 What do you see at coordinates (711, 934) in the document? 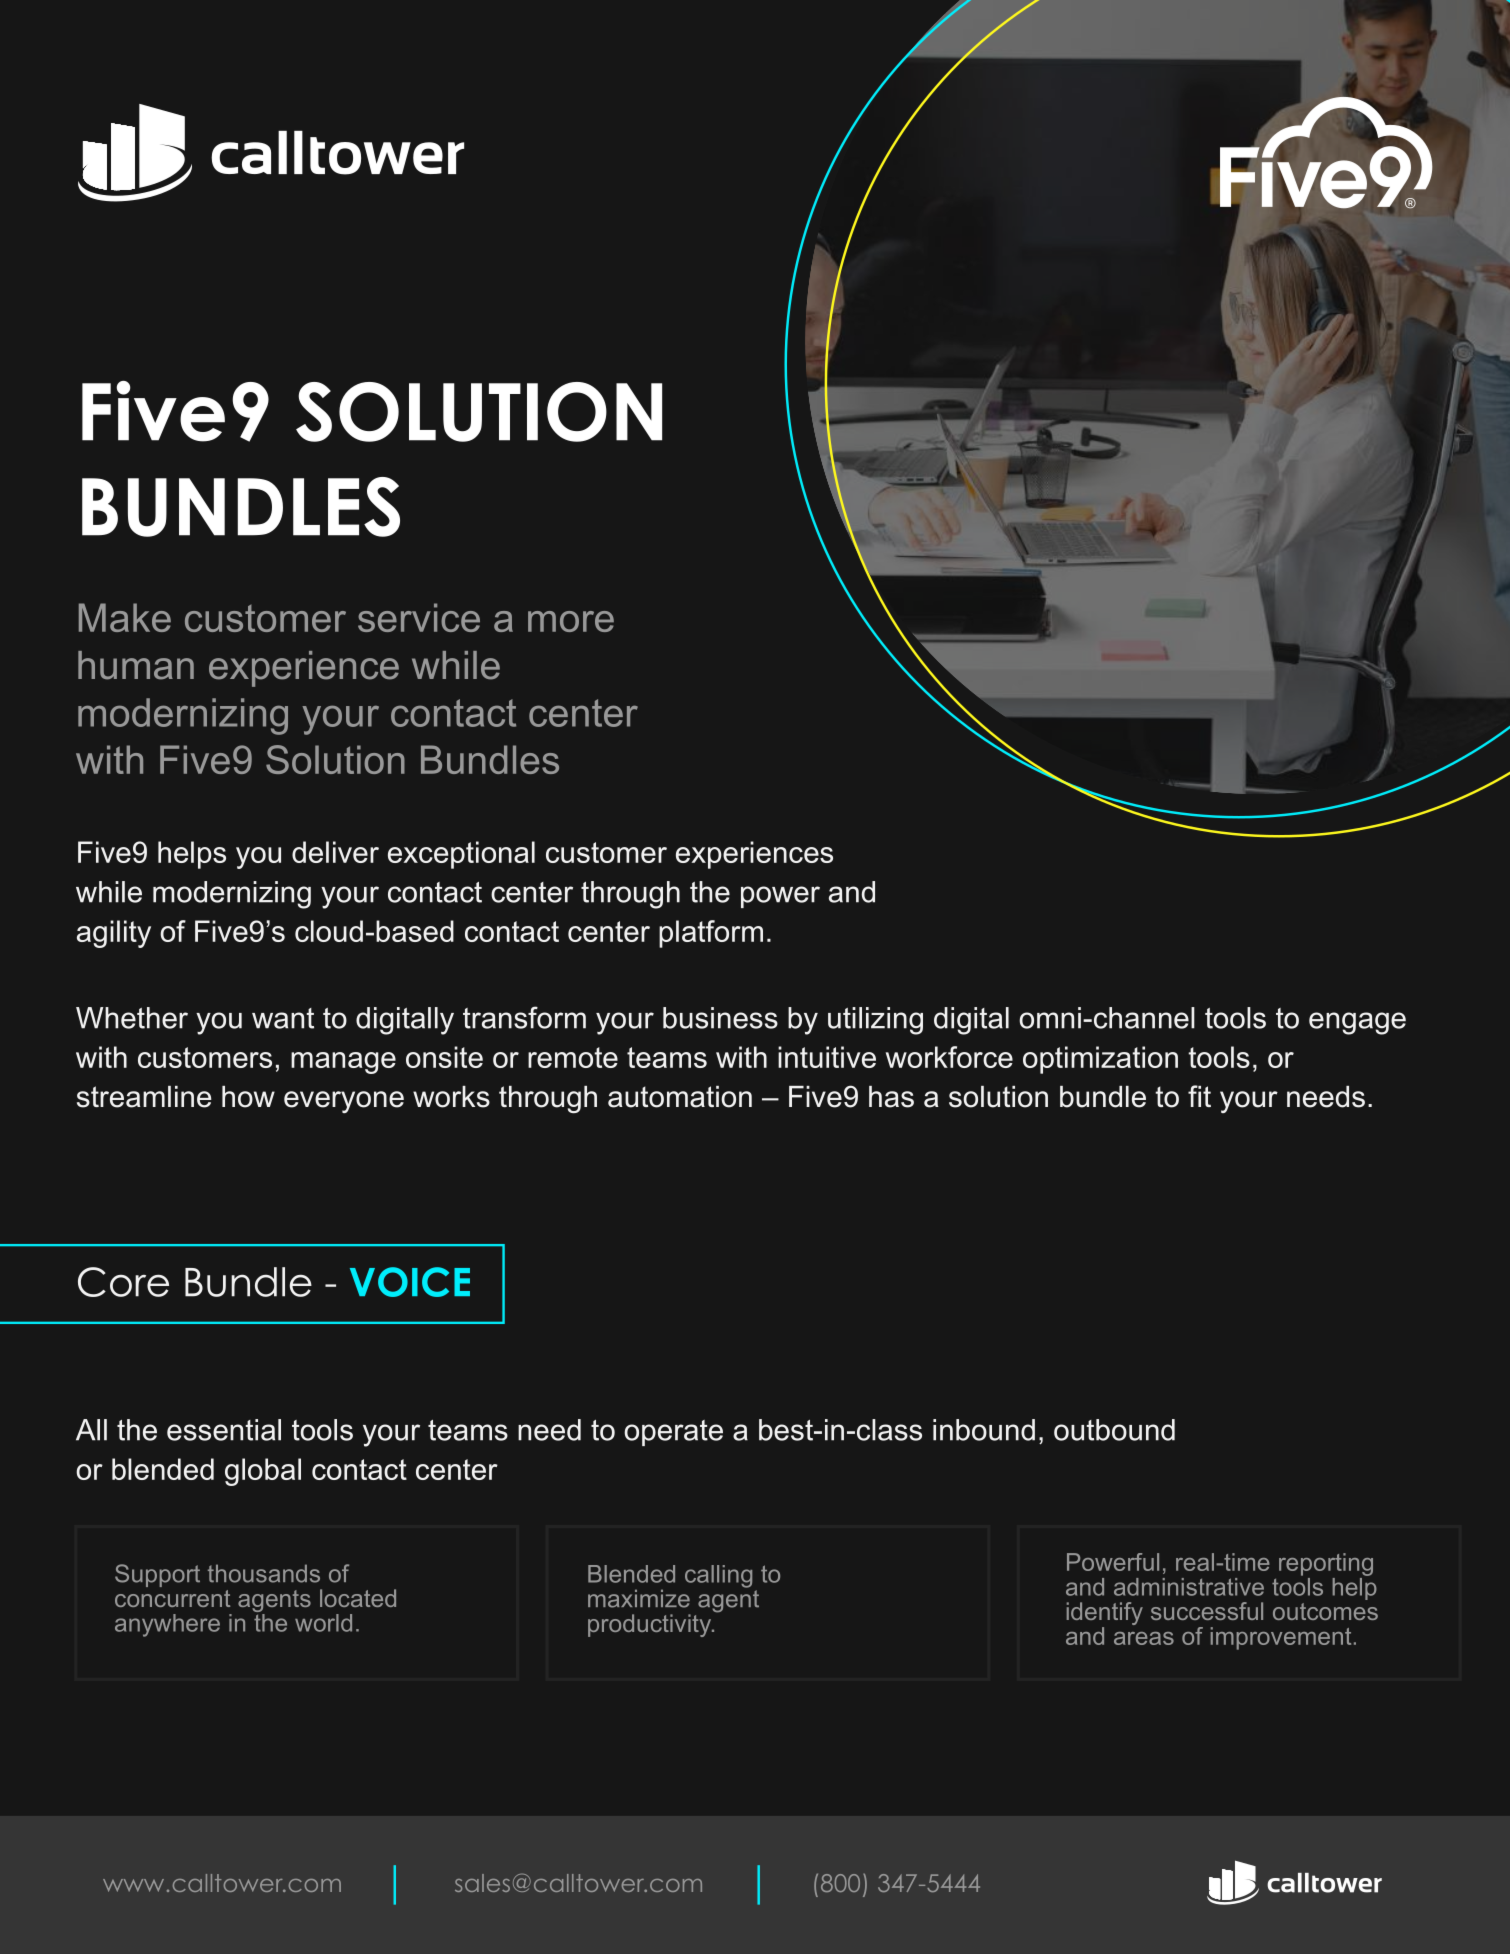
I see `platform` at bounding box center [711, 934].
